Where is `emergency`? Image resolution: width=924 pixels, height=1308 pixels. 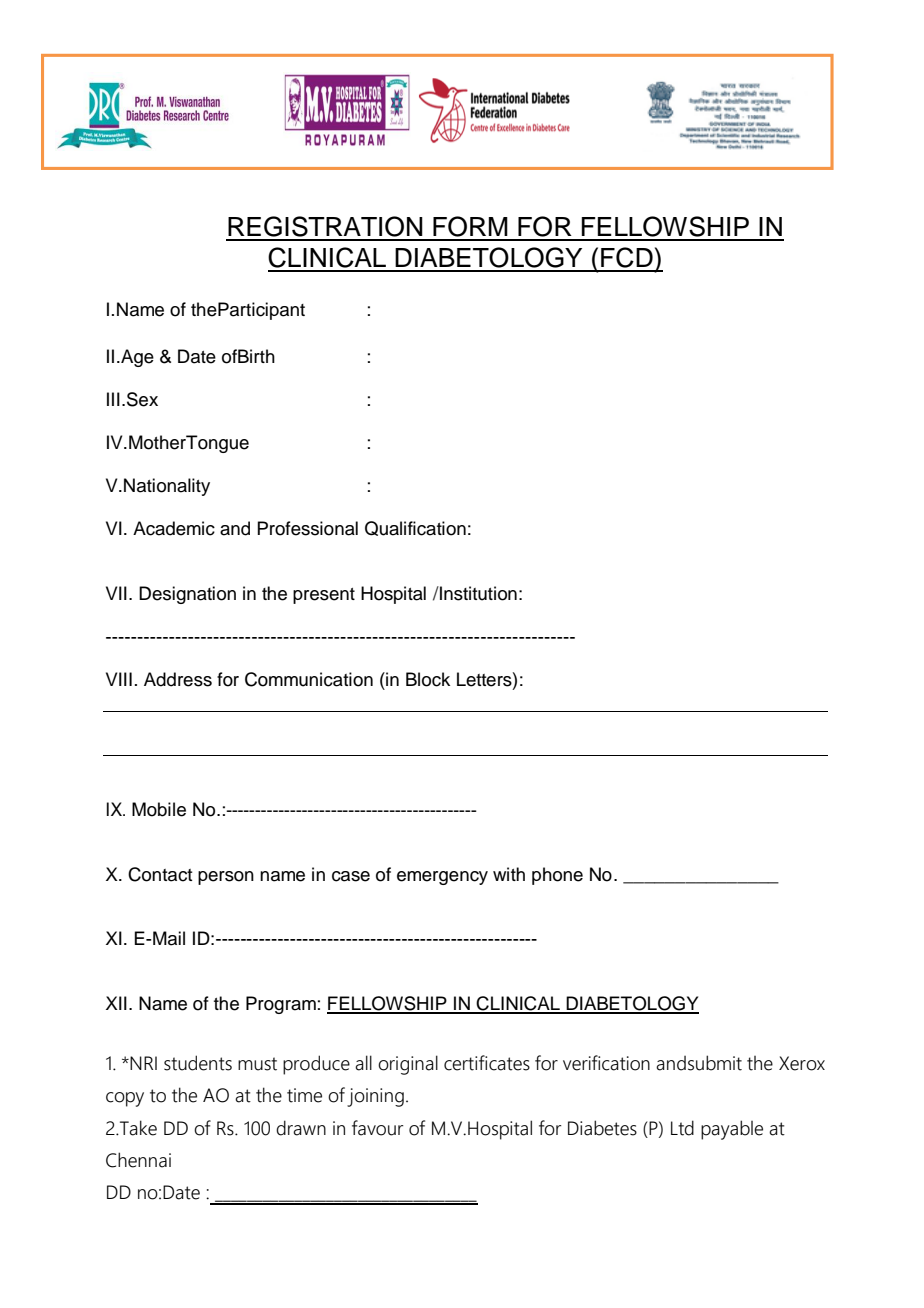 emergency is located at coordinates (442, 878).
